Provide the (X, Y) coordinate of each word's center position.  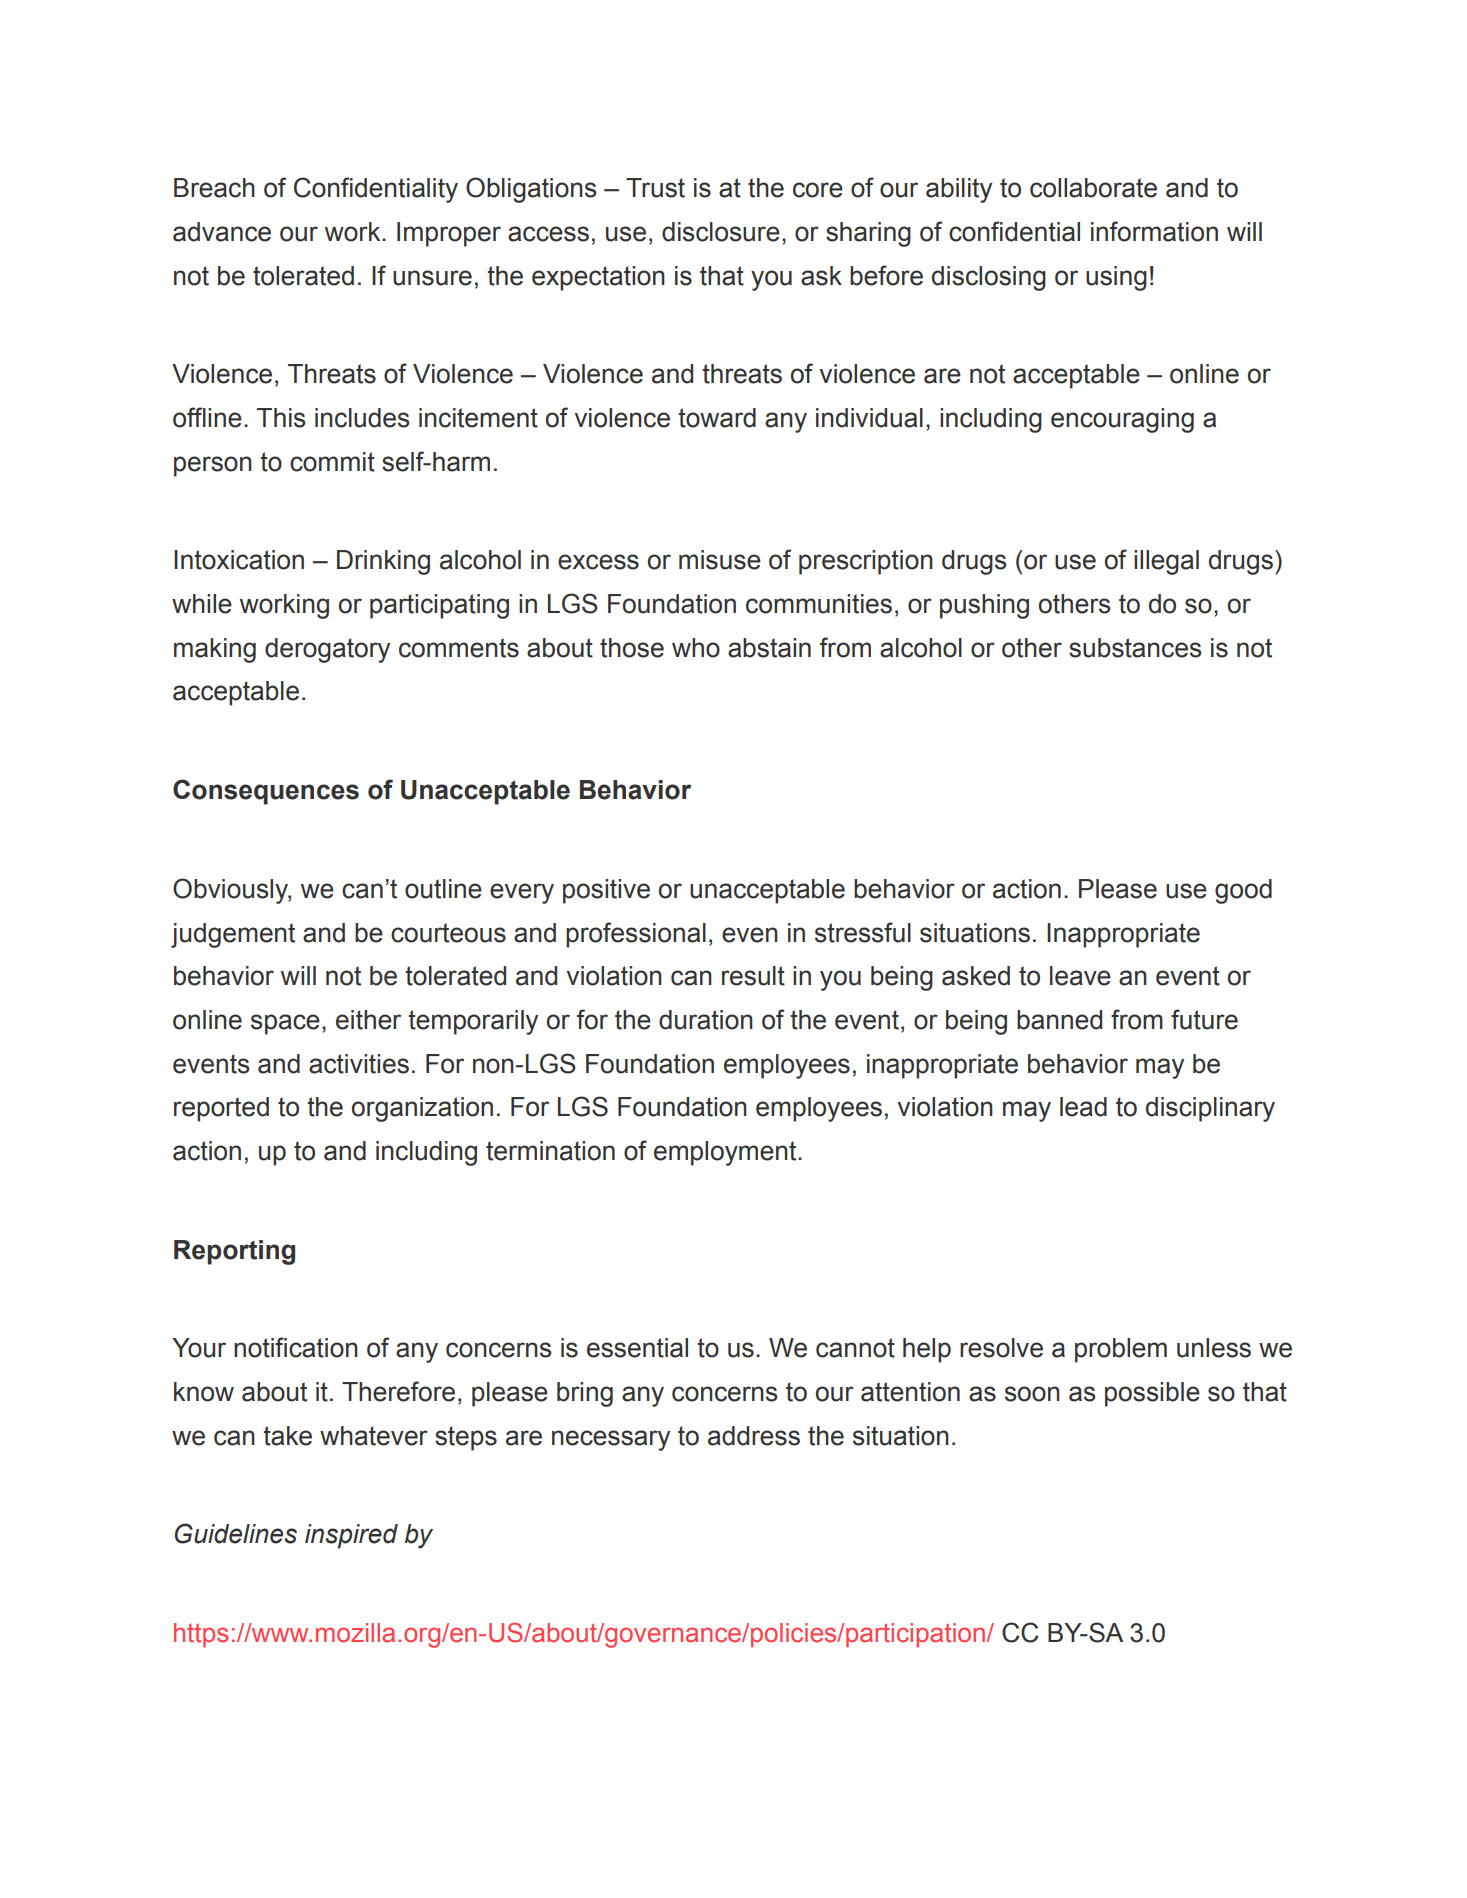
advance (222, 232)
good (1243, 891)
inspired (351, 1536)
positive (606, 891)
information (1154, 231)
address (754, 1436)
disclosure (721, 232)
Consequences (266, 792)
